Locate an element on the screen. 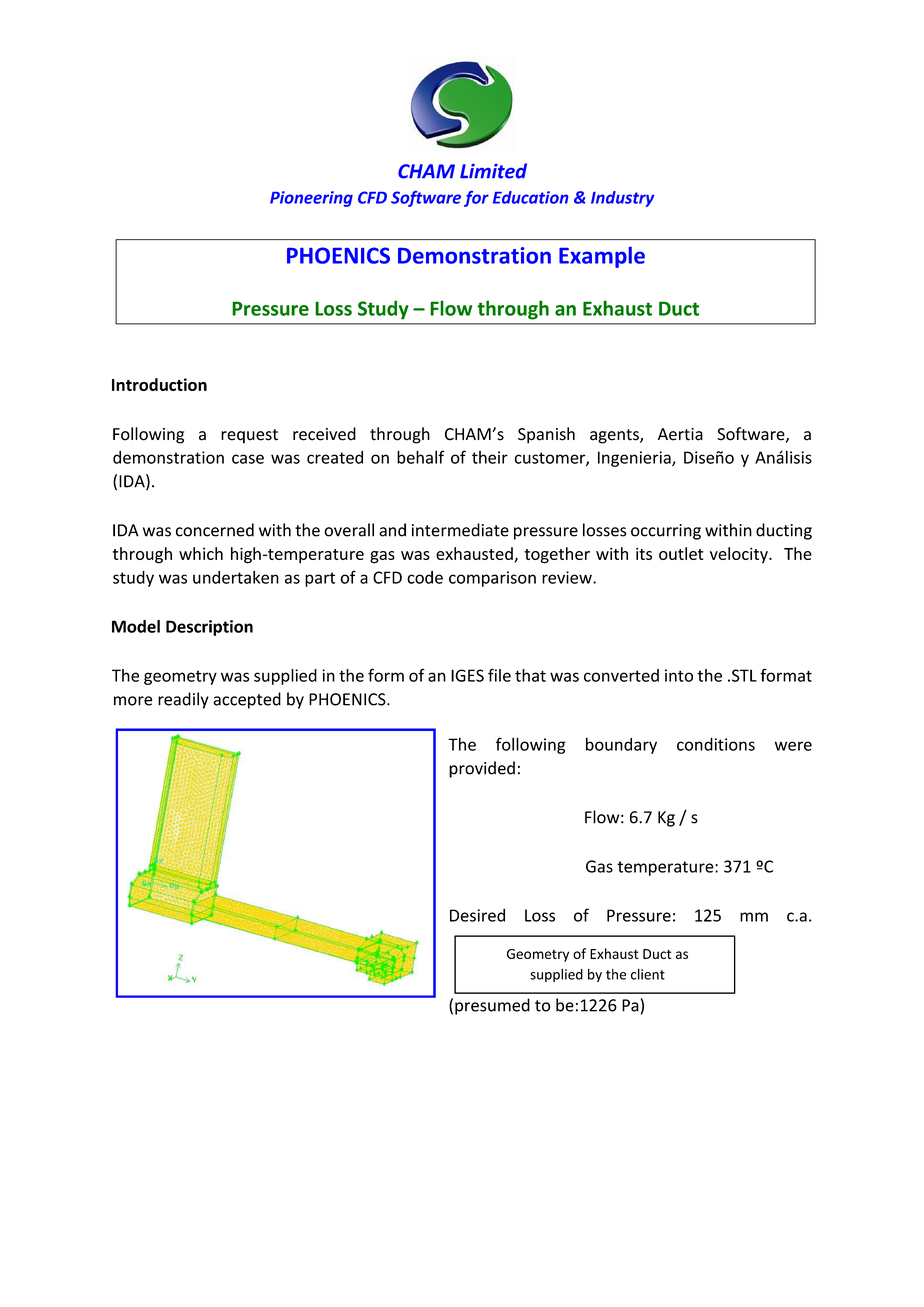 This screenshot has width=924, height=1307. comparison is located at coordinates (492, 579).
